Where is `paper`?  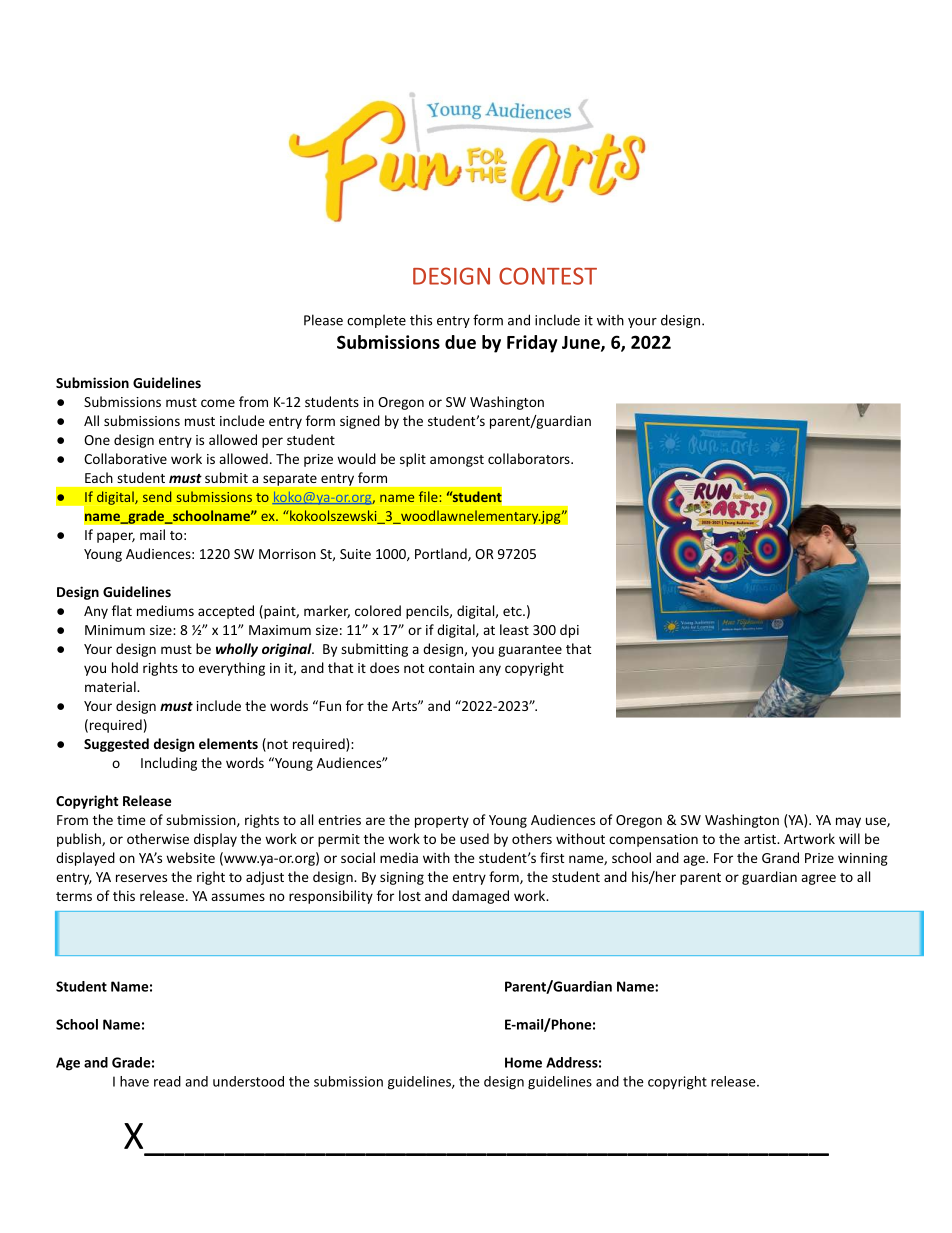 paper is located at coordinates (116, 537).
